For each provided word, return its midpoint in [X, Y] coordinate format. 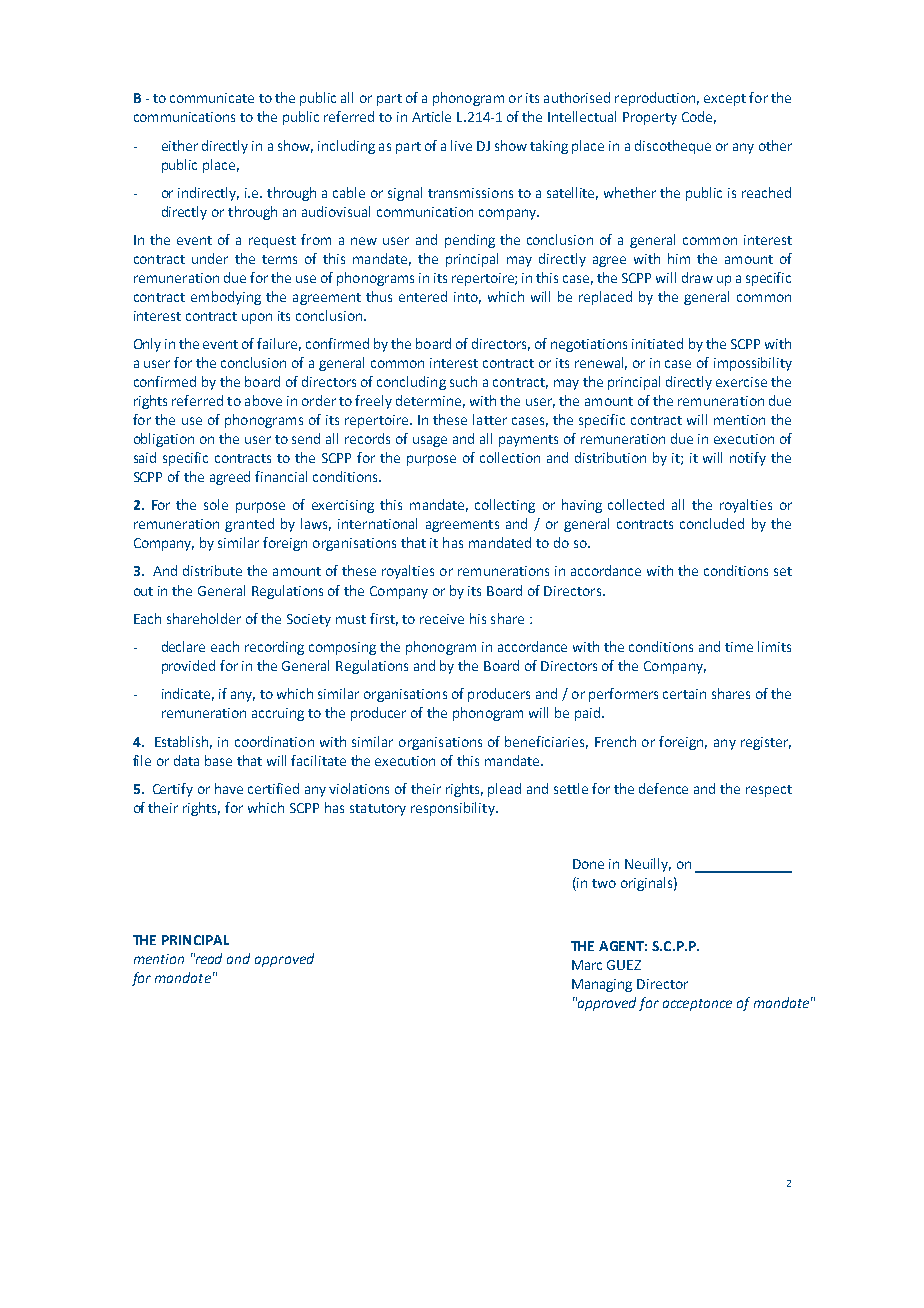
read [208, 958]
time [739, 647]
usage [430, 441]
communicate [212, 98]
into [467, 298]
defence [663, 788]
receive [442, 619]
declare [183, 646]
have [229, 788]
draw [697, 277]
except [725, 100]
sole [216, 504]
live [461, 145]
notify [748, 459]
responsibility [454, 809]
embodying [226, 298]
